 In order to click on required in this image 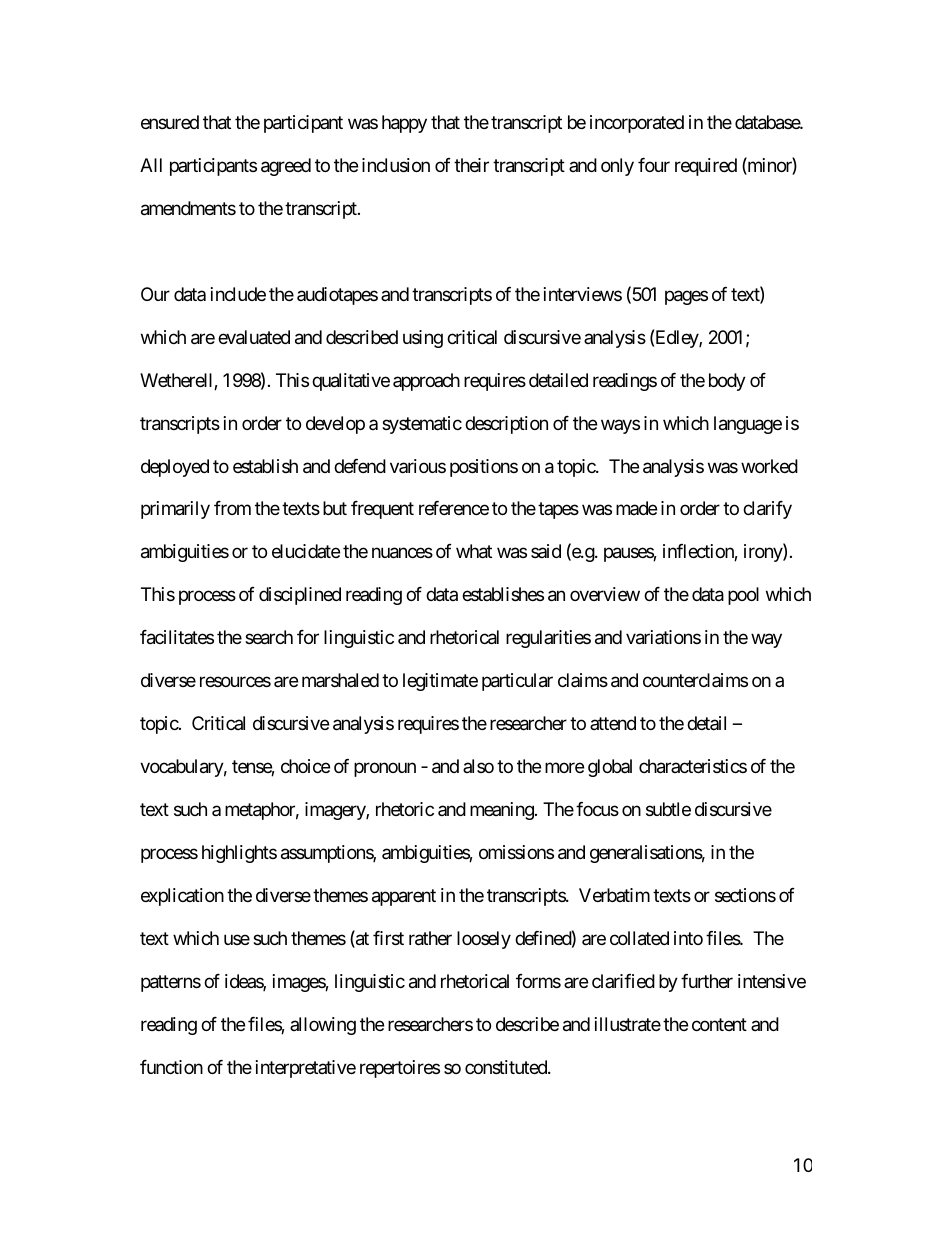, I will do `click(706, 167)`.
